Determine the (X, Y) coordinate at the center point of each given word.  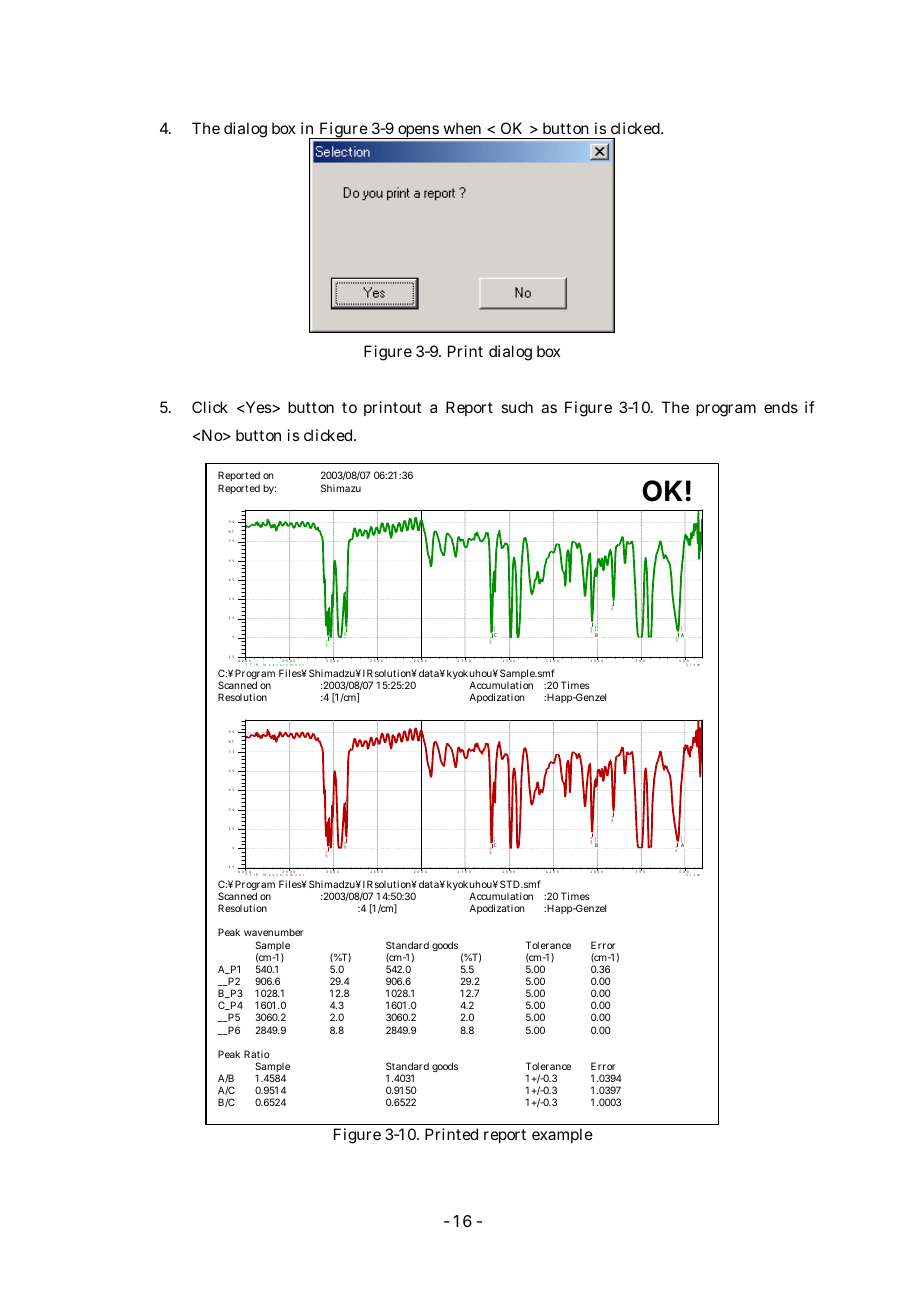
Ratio (257, 1054)
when (462, 128)
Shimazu (341, 488)
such (517, 407)
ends (781, 407)
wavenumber (273, 932)
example (562, 1135)
